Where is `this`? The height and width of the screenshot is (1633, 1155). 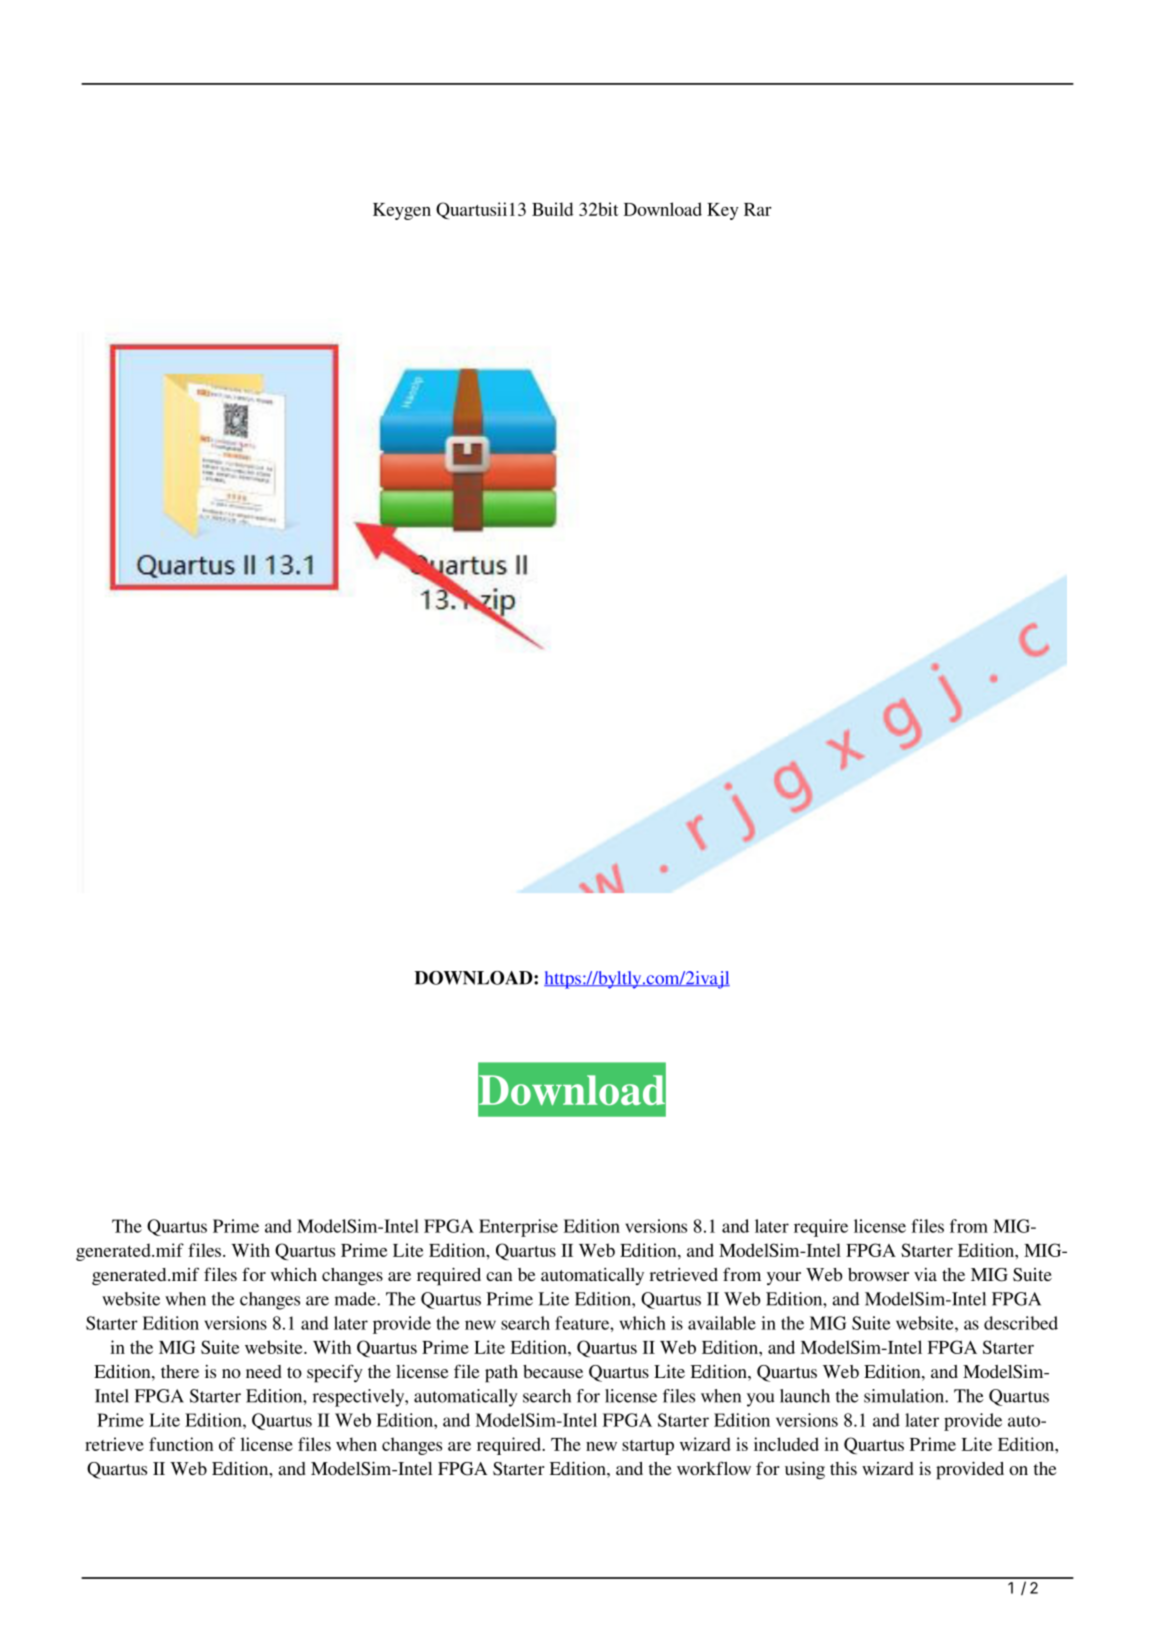
this is located at coordinates (843, 1468).
